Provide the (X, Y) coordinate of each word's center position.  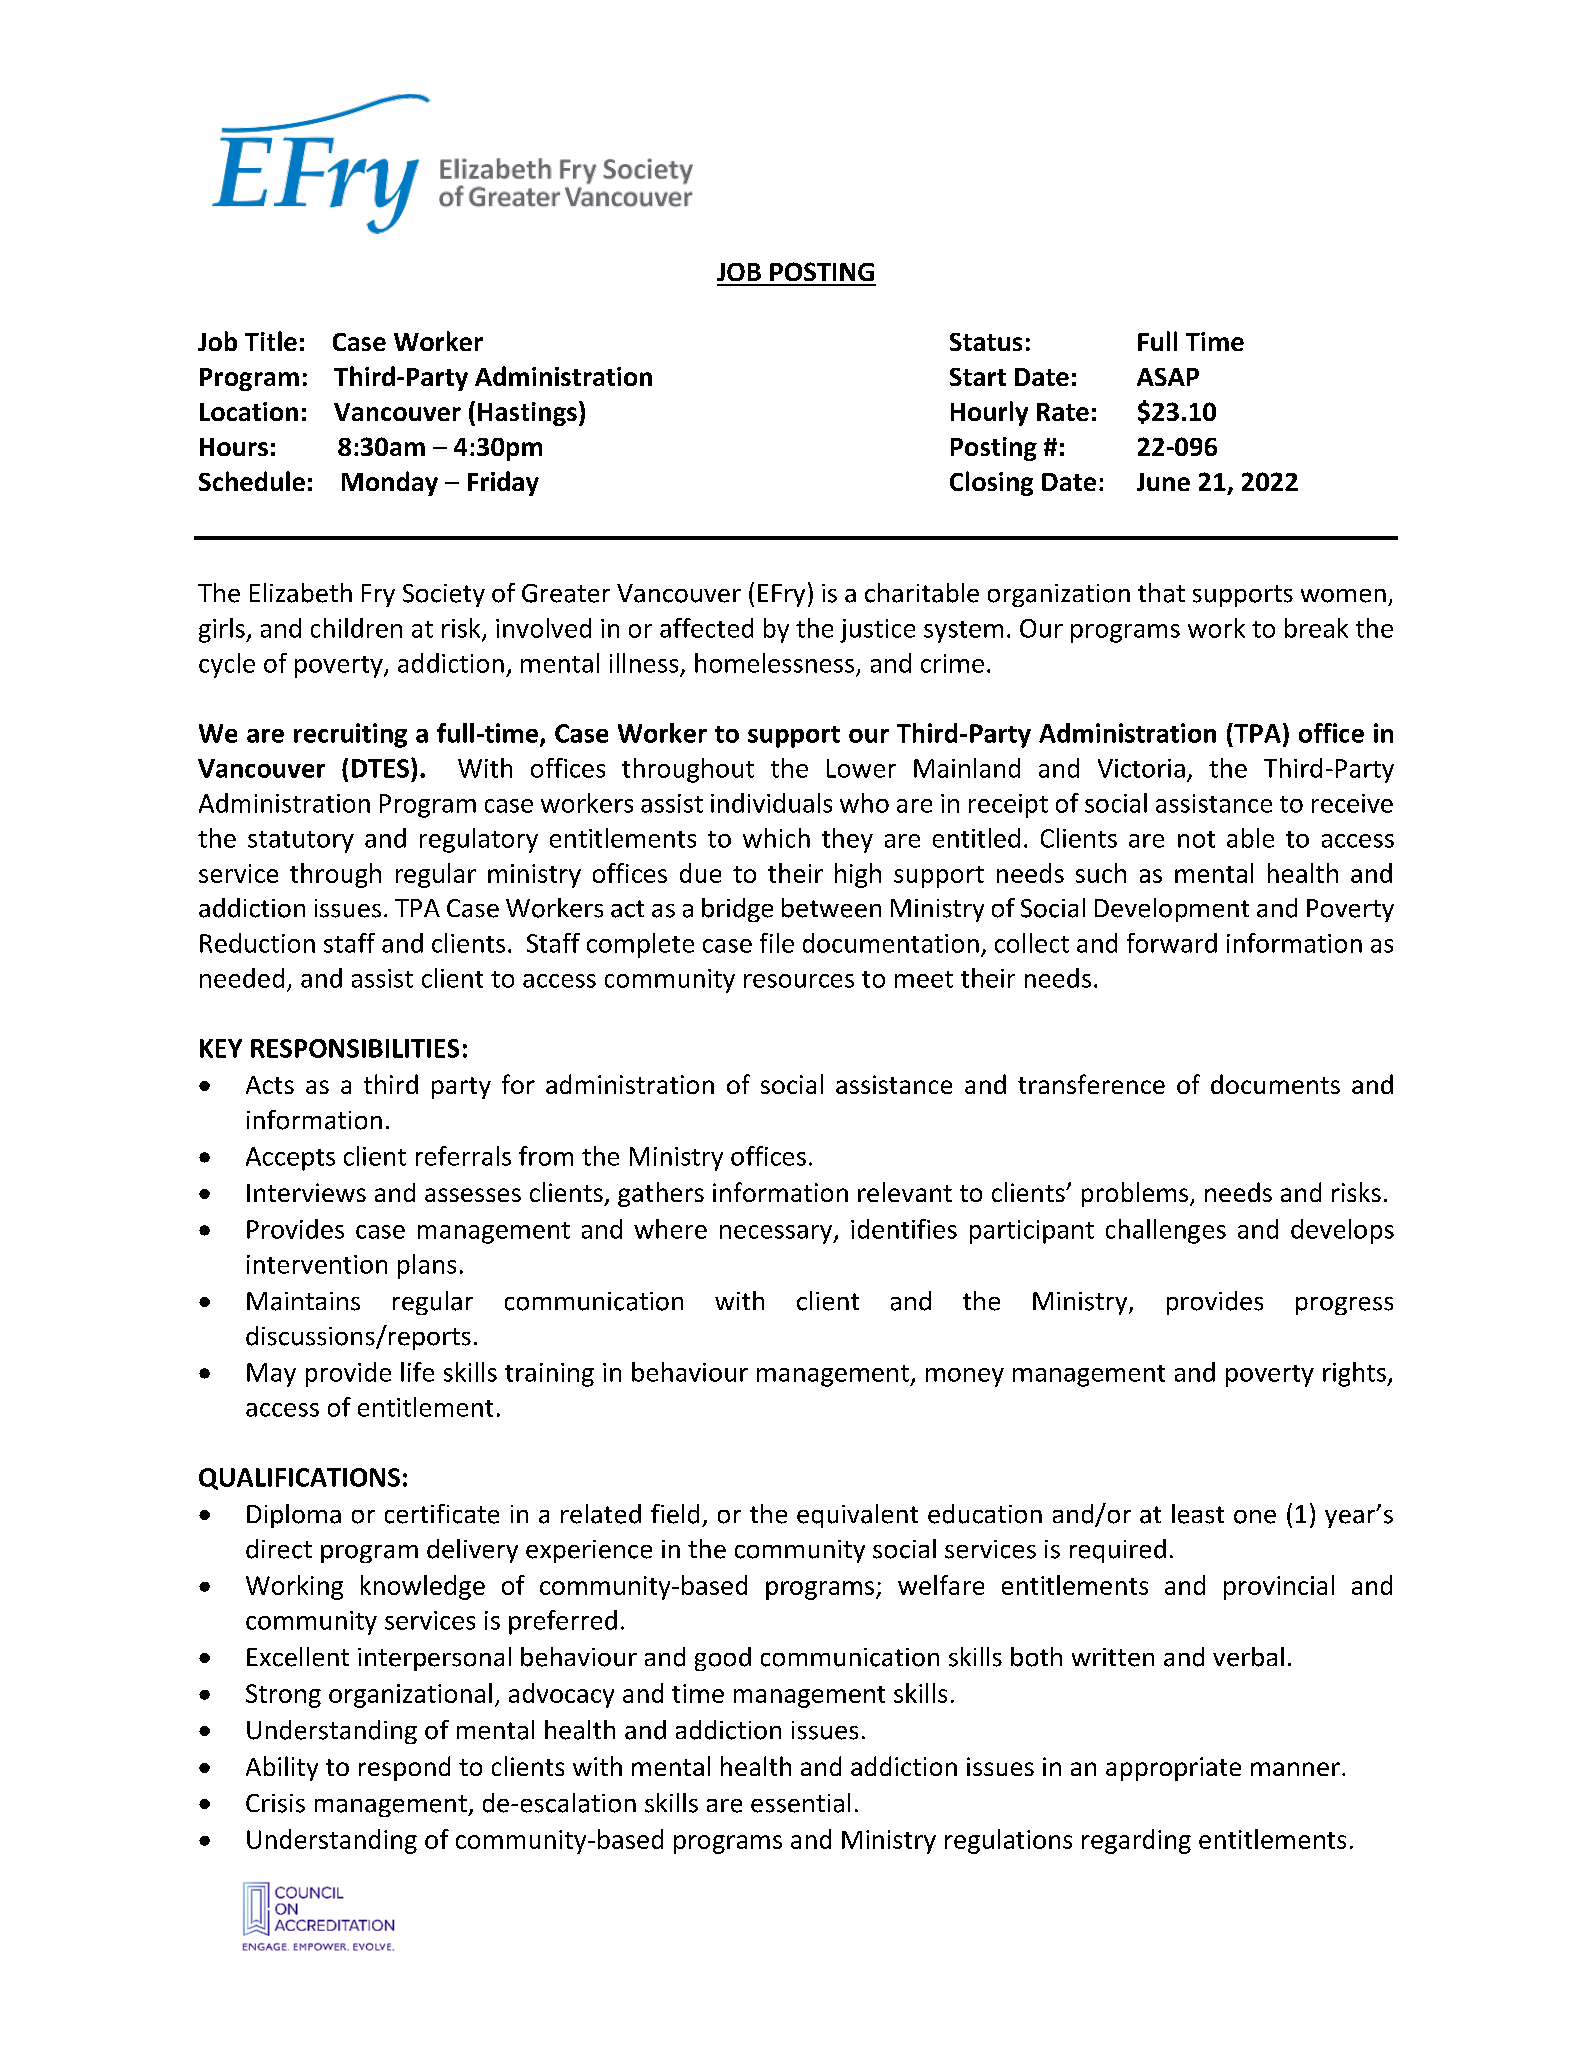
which (776, 838)
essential (800, 1803)
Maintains (303, 1301)
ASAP (1168, 377)
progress (1344, 1306)
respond (404, 1768)
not (1196, 839)
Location (249, 411)
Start (978, 377)
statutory (301, 842)
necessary (777, 1234)
